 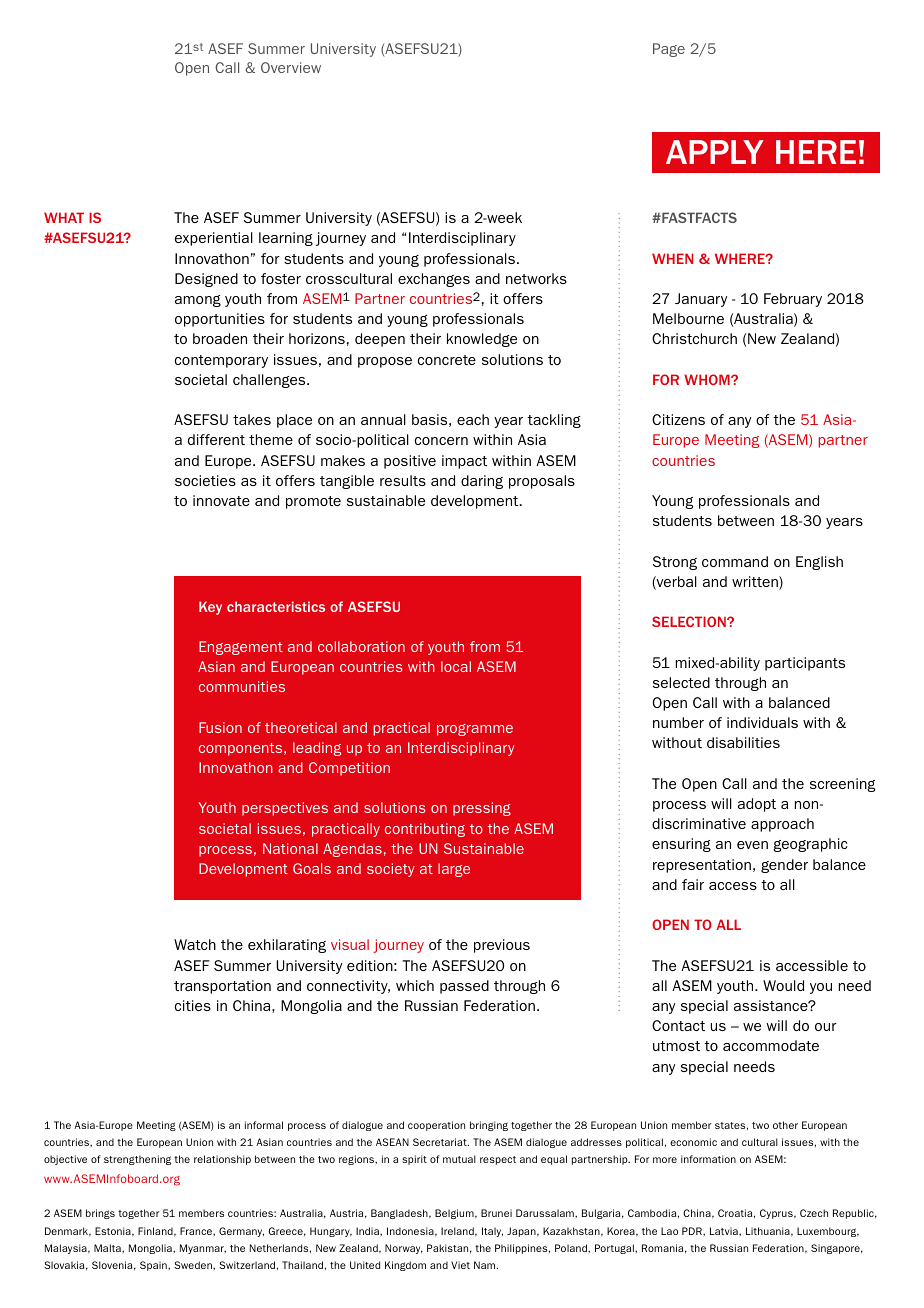 What do you see at coordinates (752, 845) in the page?
I see `even` at bounding box center [752, 845].
